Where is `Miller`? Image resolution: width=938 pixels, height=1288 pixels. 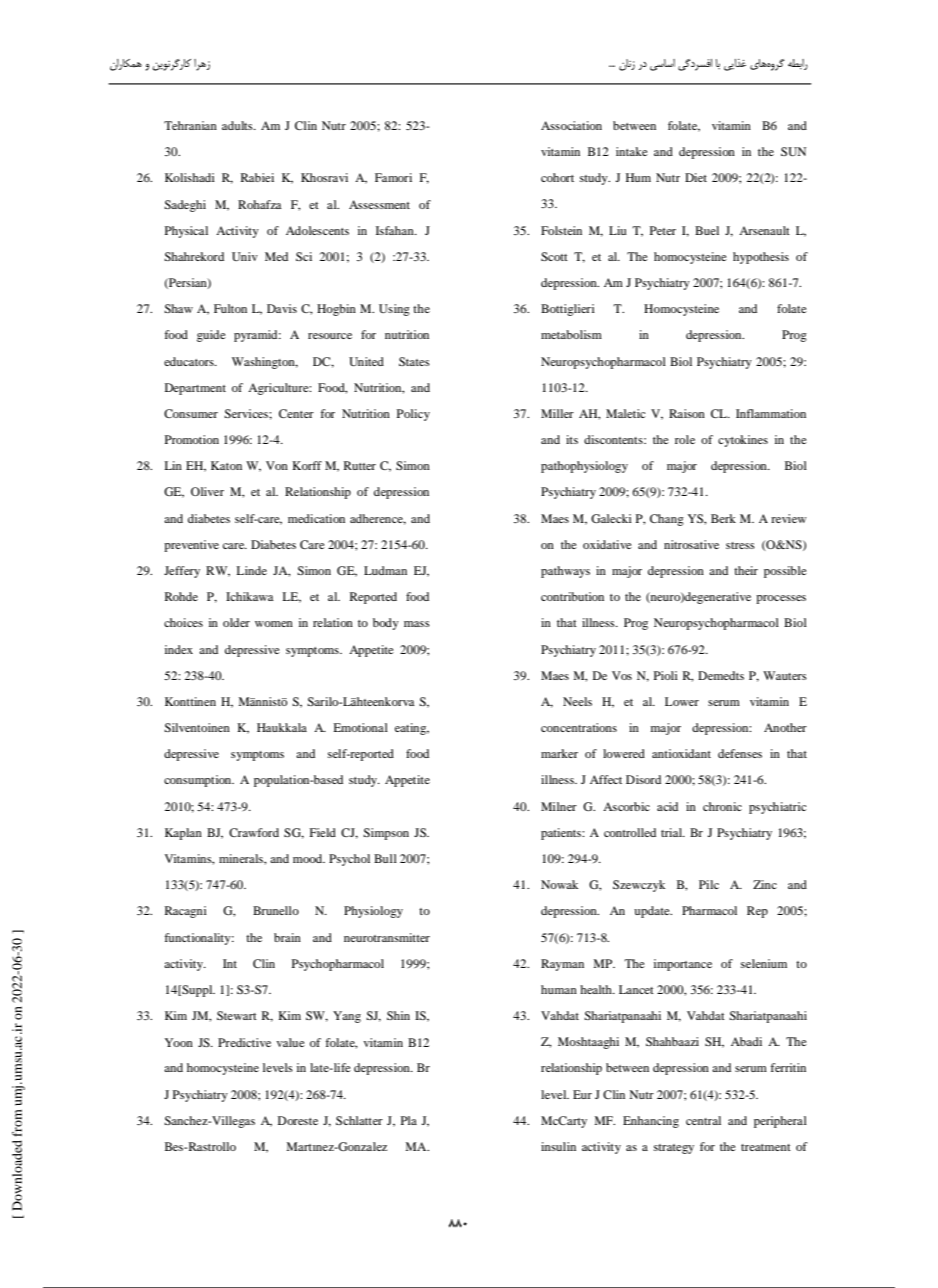 Miller is located at coordinates (557, 413).
